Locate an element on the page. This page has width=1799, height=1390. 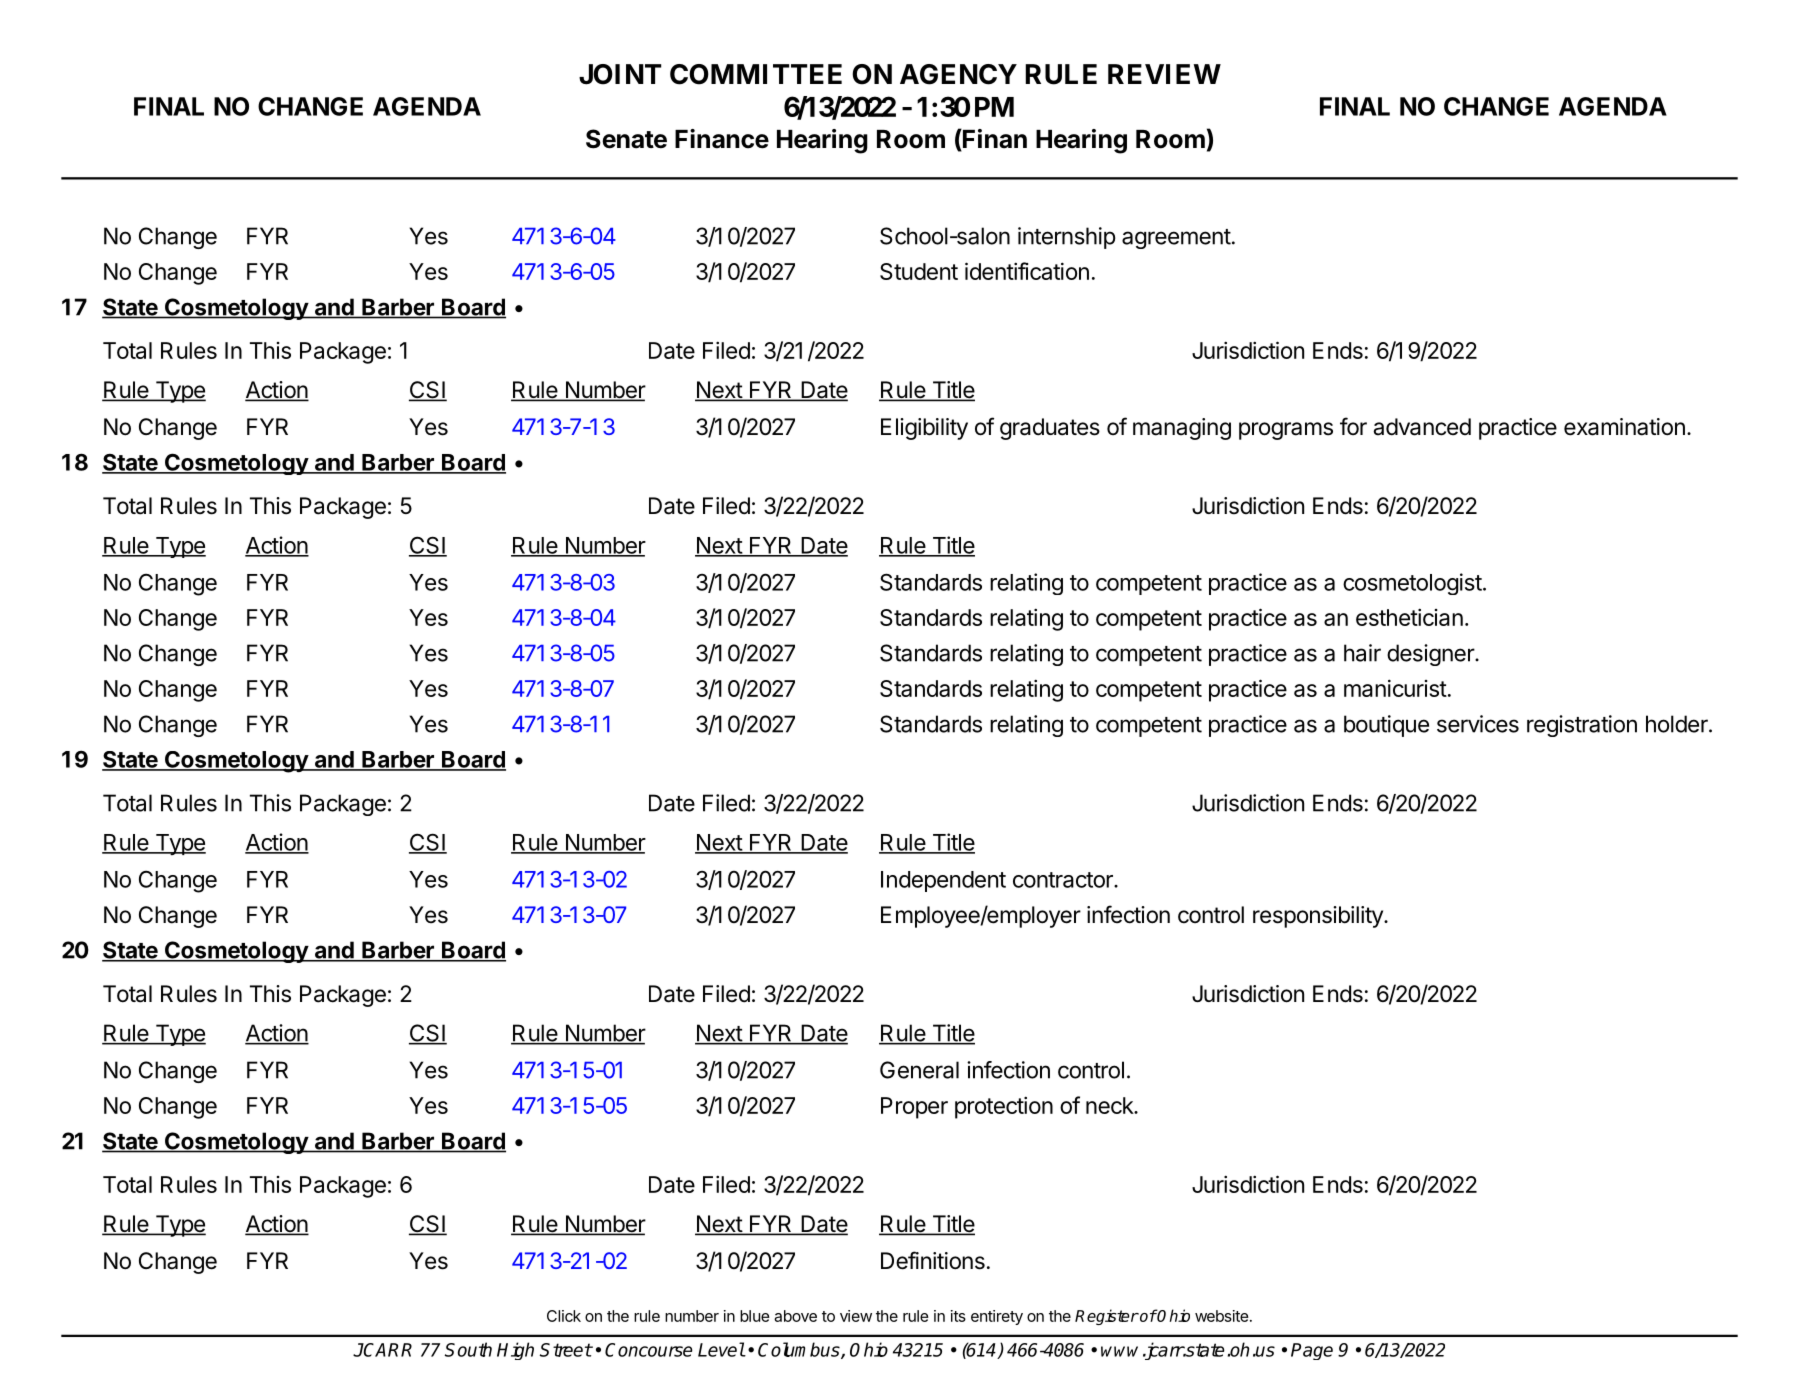
graduates is located at coordinates (1050, 429).
